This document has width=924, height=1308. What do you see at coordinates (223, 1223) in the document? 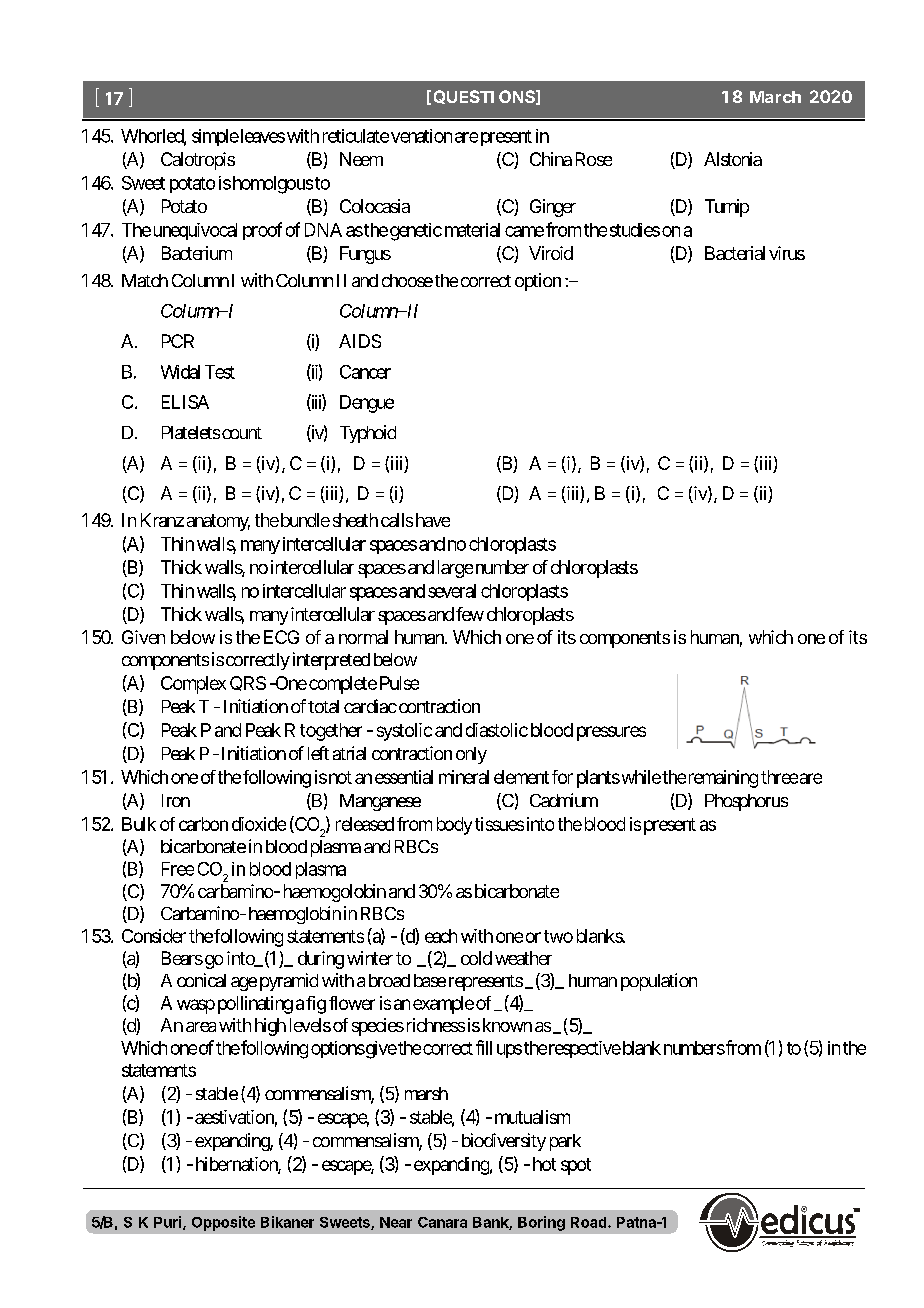
I see `Opposite` at bounding box center [223, 1223].
